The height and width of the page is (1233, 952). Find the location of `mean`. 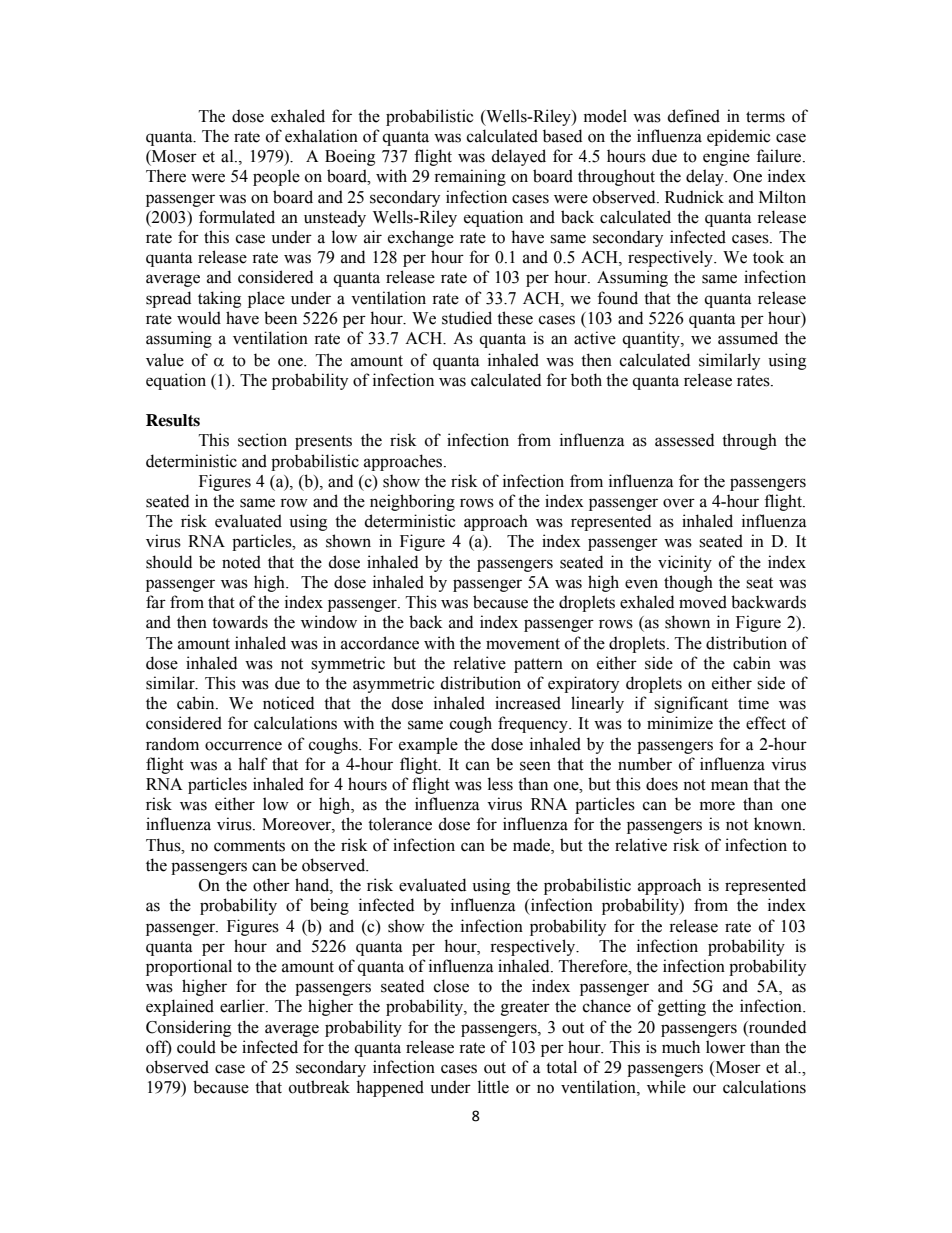

mean is located at coordinates (729, 786).
